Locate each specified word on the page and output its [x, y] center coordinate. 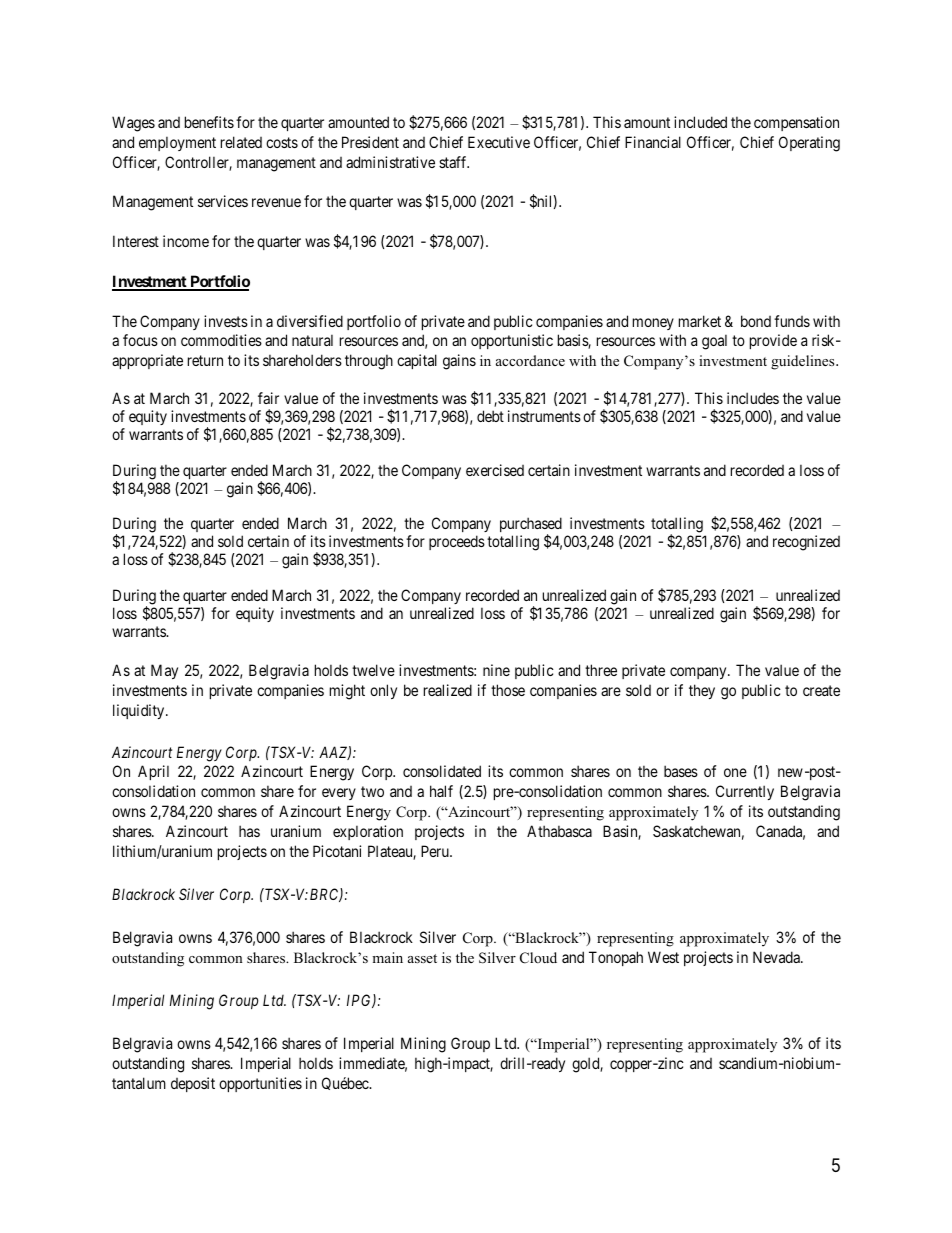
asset [422, 958]
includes [753, 398]
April [153, 772]
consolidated [442, 771]
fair [268, 398]
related [241, 142]
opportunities [260, 1084]
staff [454, 162]
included [700, 122]
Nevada [777, 957]
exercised [495, 470]
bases [681, 771]
